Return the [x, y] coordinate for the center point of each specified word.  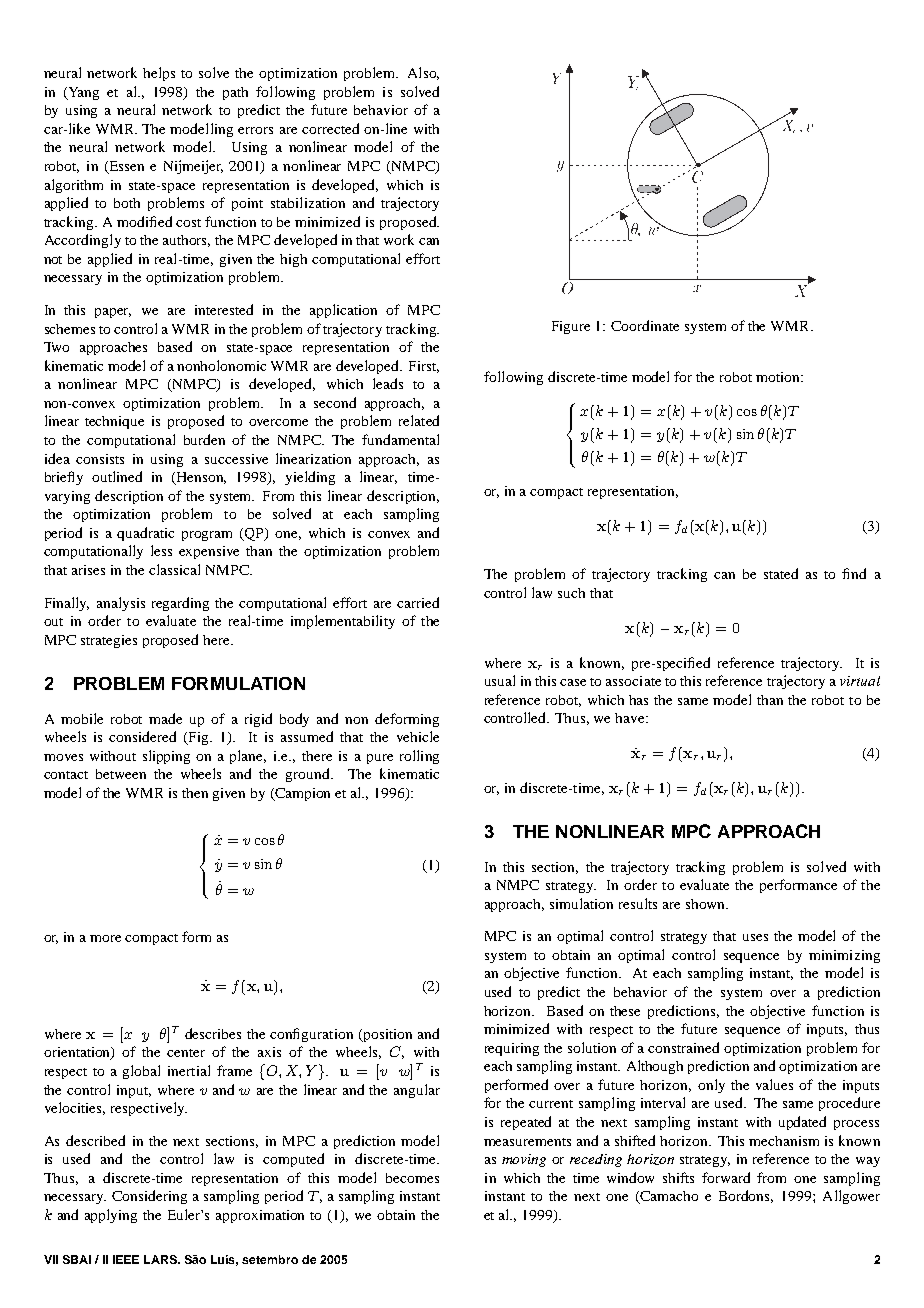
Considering [149, 1197]
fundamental [400, 439]
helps [159, 74]
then [195, 793]
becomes [412, 1178]
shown [706, 904]
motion [779, 377]
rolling [419, 757]
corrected [330, 128]
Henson [200, 478]
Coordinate [645, 325]
